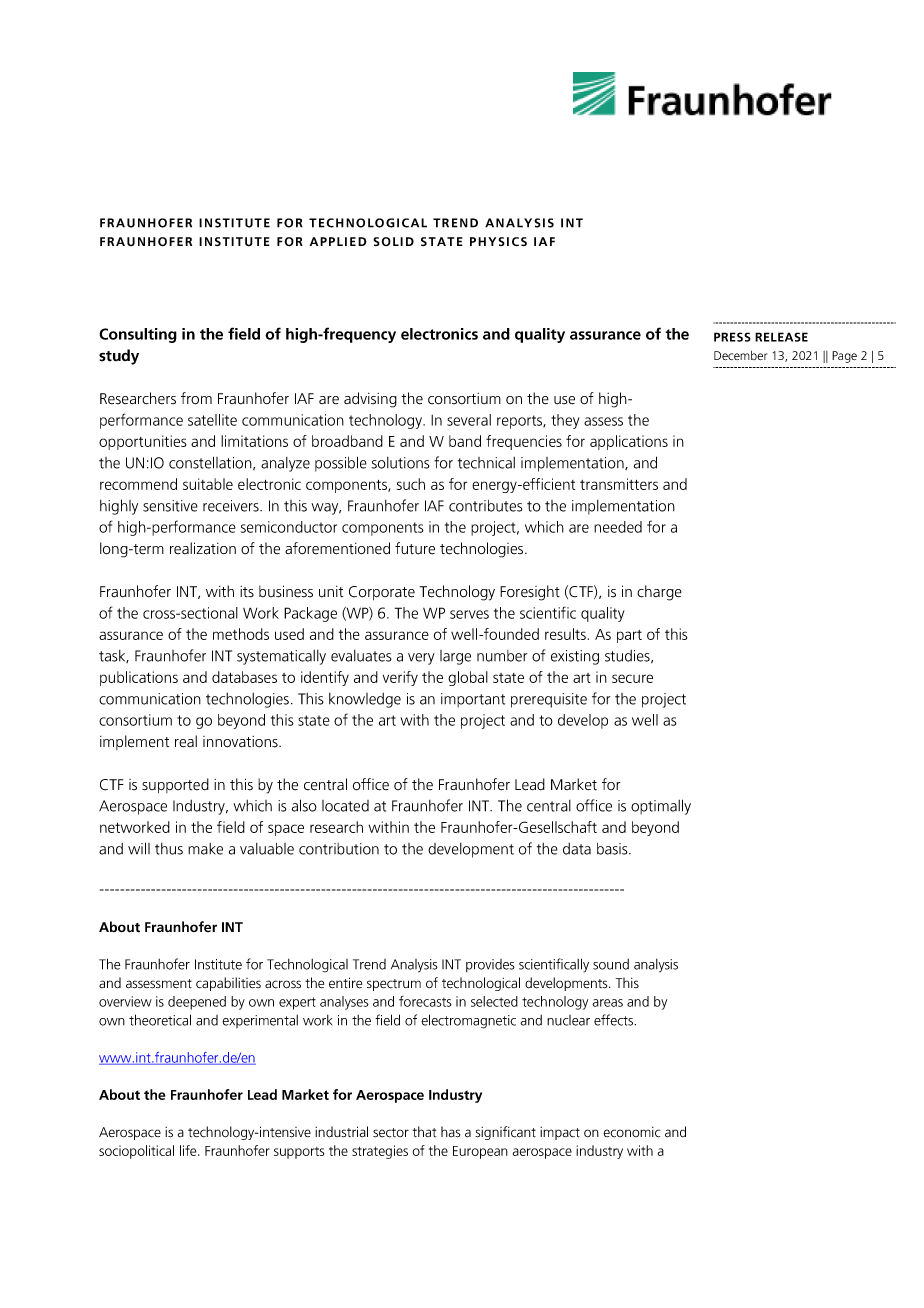 Image resolution: width=924 pixels, height=1308 pixels. Describe the element at coordinates (189, 1150) in the image. I see `life` at that location.
